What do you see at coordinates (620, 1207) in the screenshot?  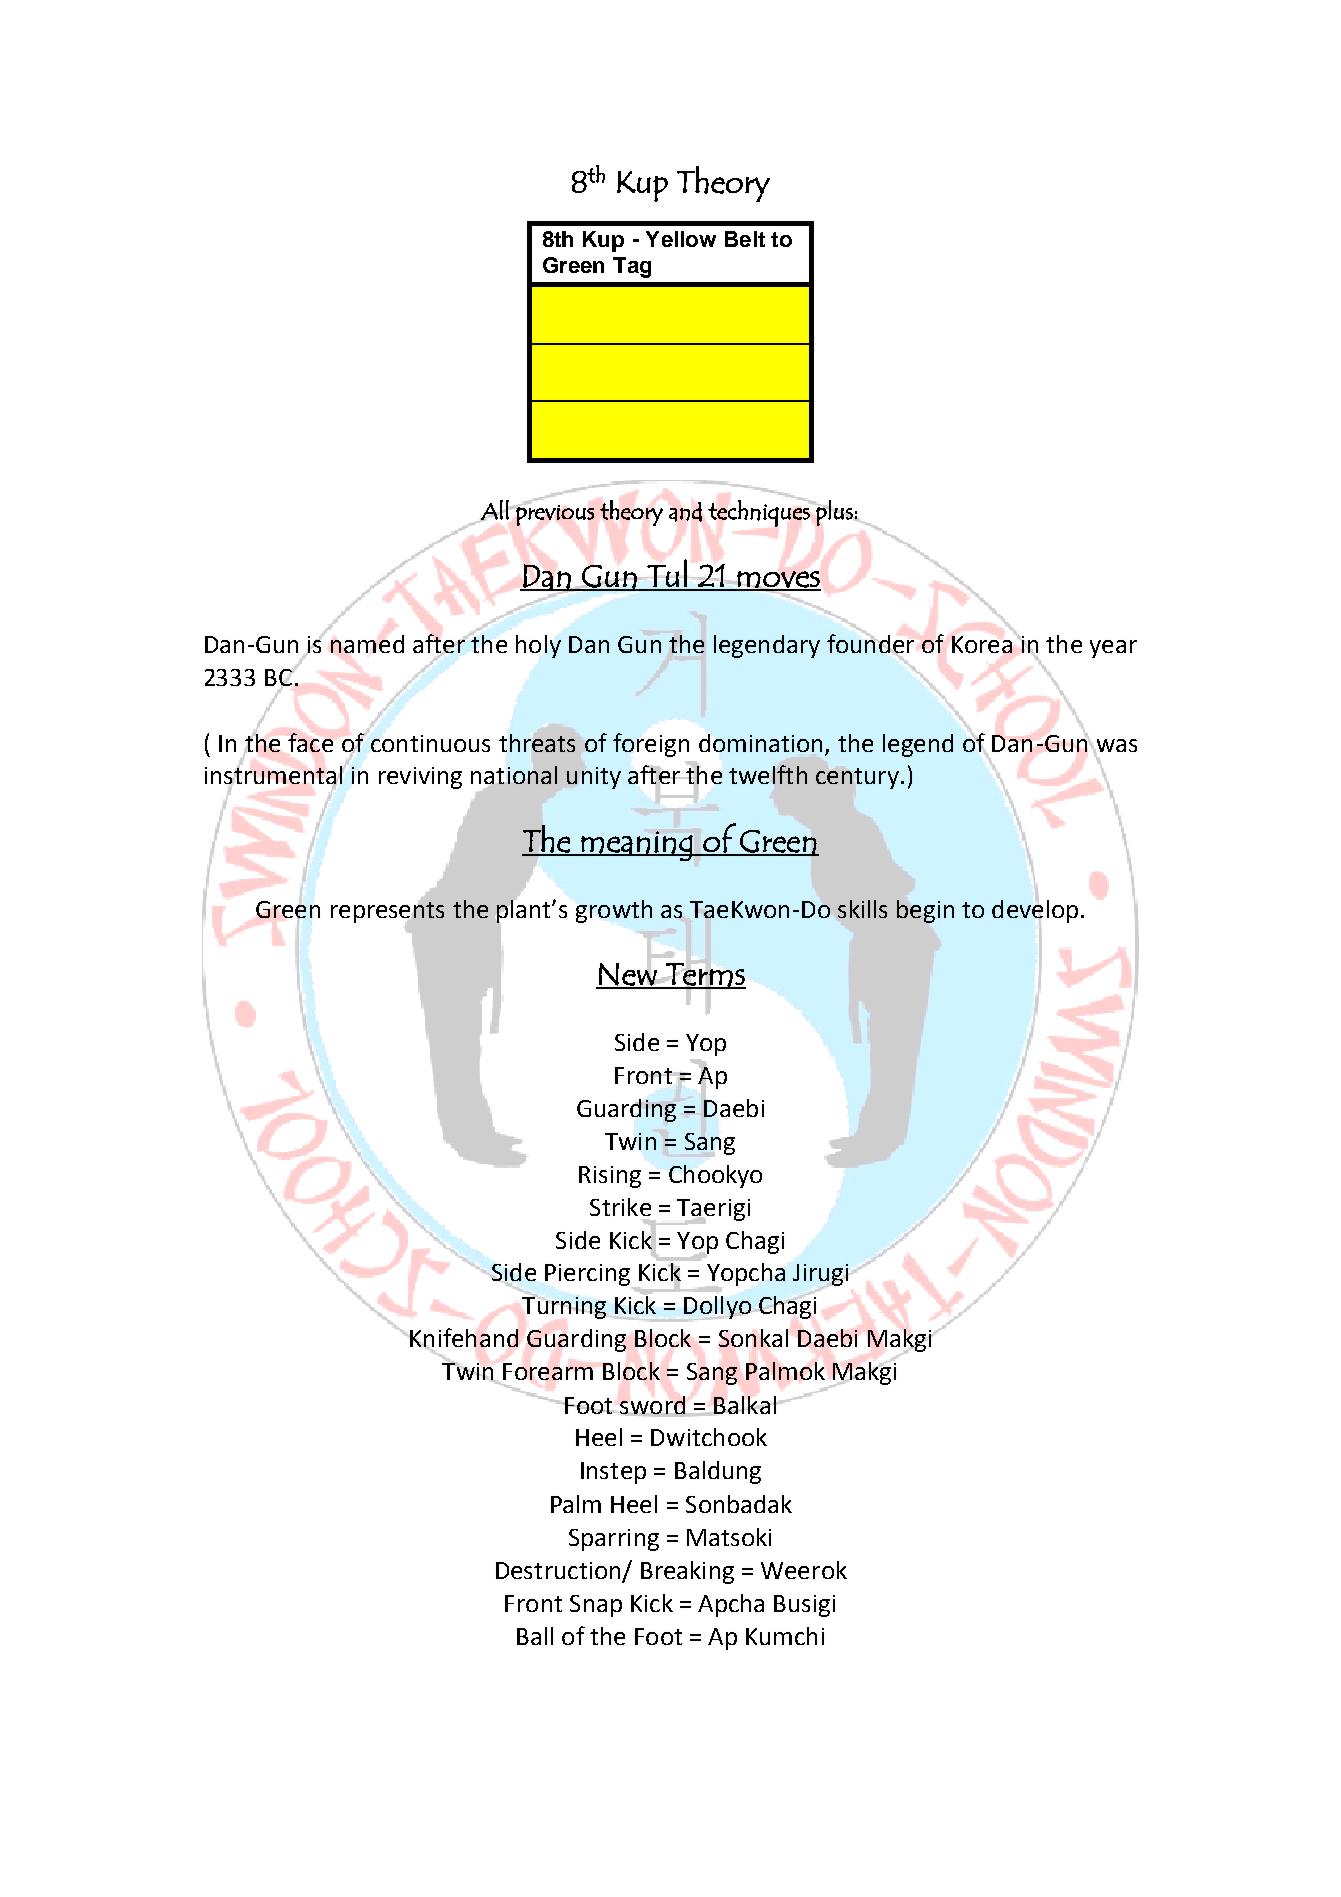 I see `Strike` at bounding box center [620, 1207].
